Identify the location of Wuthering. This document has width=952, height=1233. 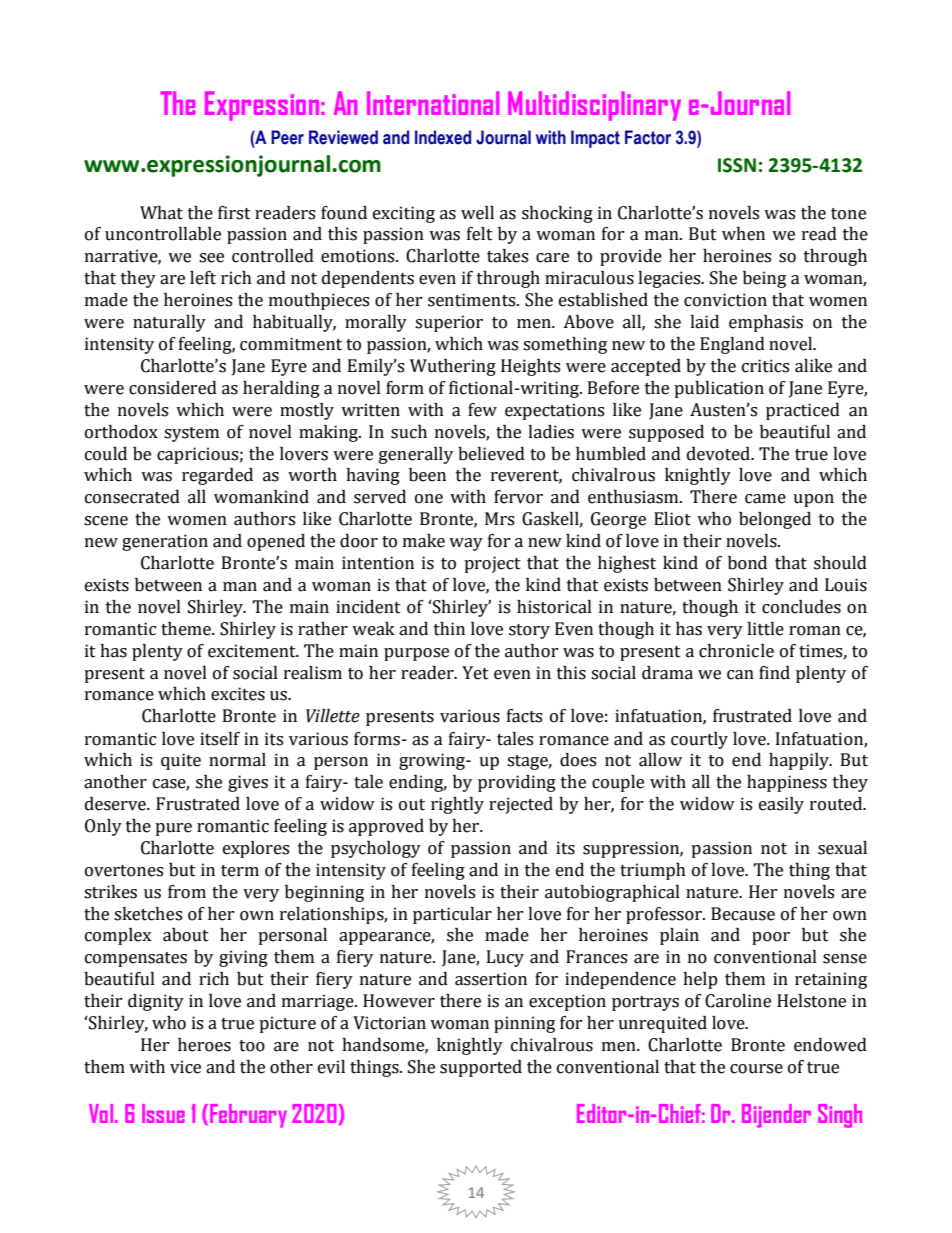
(453, 367).
